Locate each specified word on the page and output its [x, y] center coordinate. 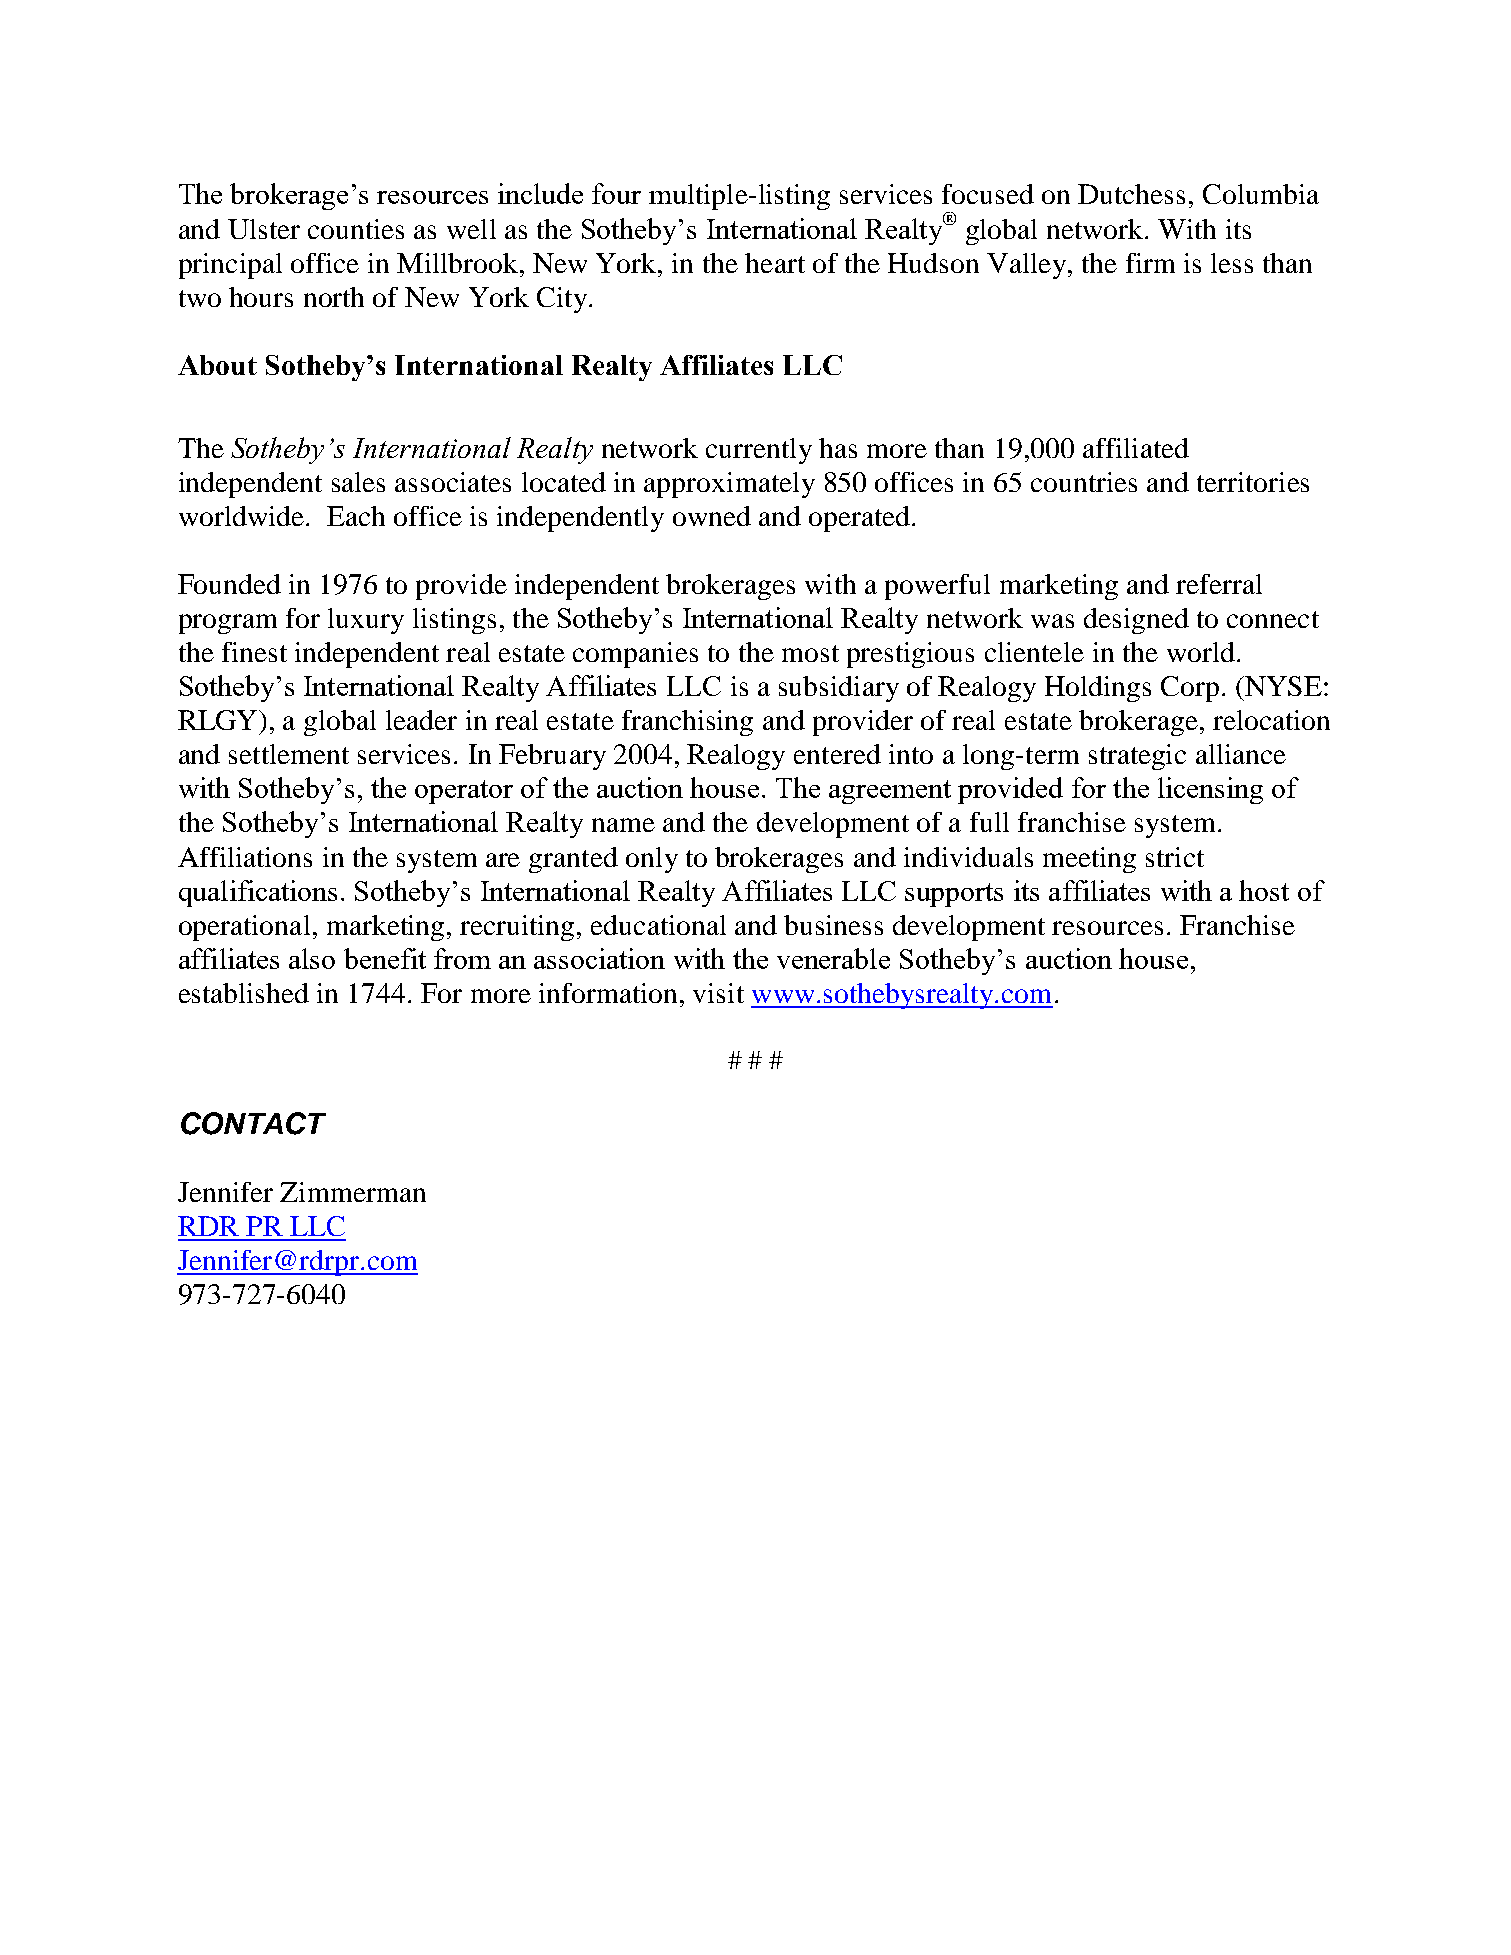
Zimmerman [353, 1192]
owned [712, 516]
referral [1219, 584]
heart [775, 263]
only [652, 860]
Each [356, 516]
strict [1175, 857]
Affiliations [245, 857]
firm [1150, 263]
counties [356, 229]
